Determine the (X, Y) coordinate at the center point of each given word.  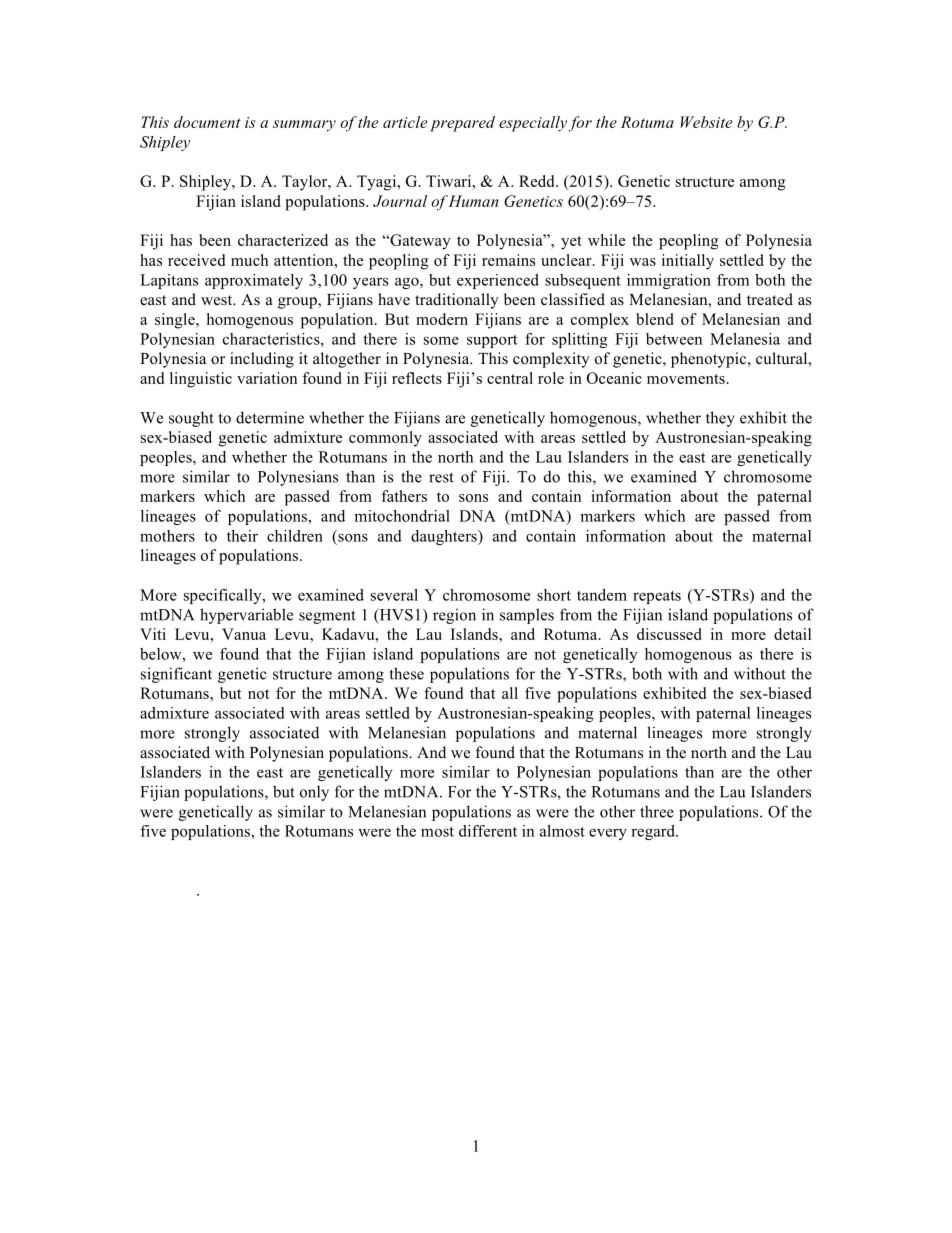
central (510, 378)
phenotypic (710, 360)
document (207, 122)
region (454, 616)
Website (706, 122)
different (488, 831)
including (262, 360)
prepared (462, 124)
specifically (224, 596)
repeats (657, 597)
